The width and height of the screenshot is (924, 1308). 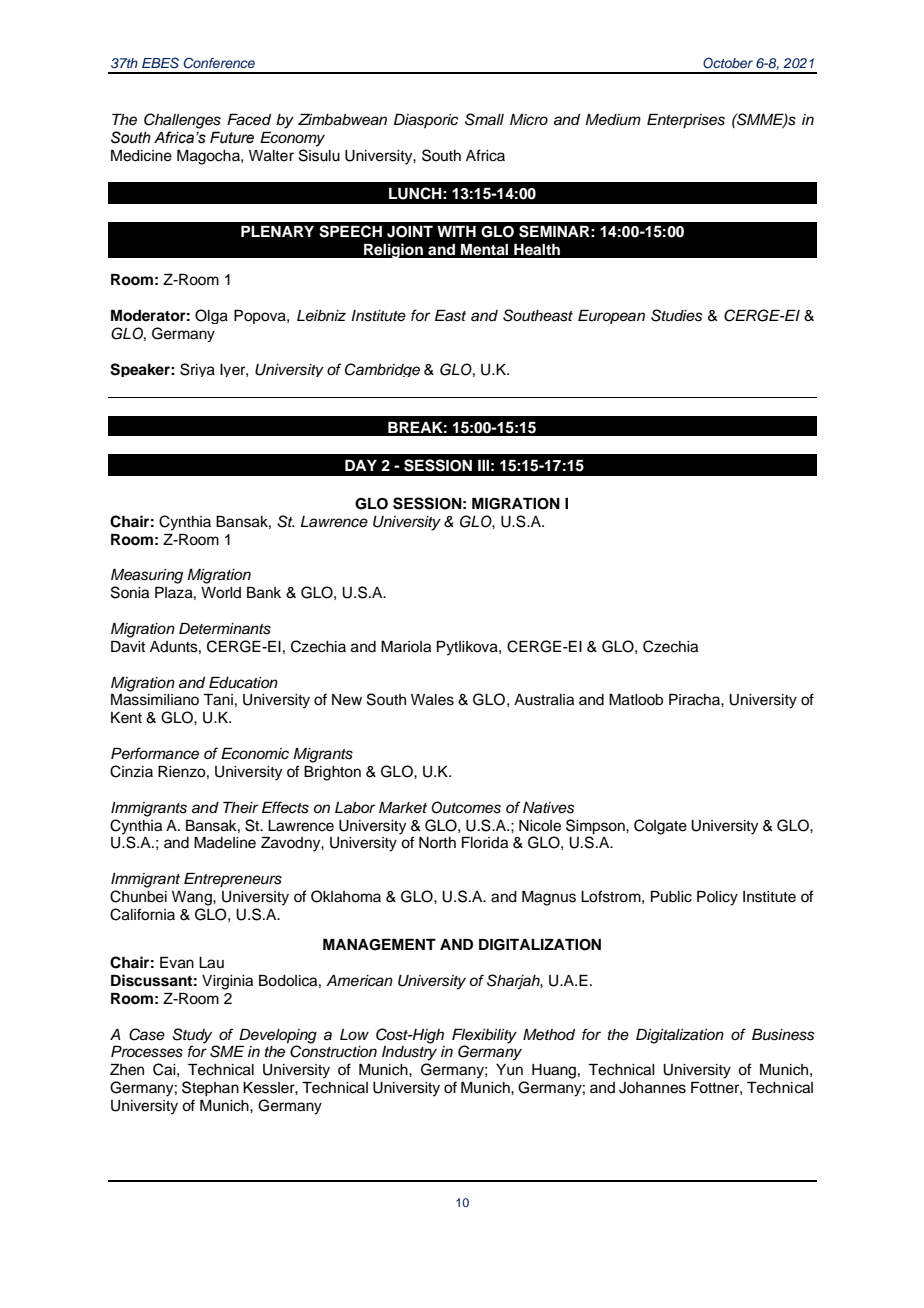 What do you see at coordinates (544, 700) in the screenshot?
I see `Australia` at bounding box center [544, 700].
